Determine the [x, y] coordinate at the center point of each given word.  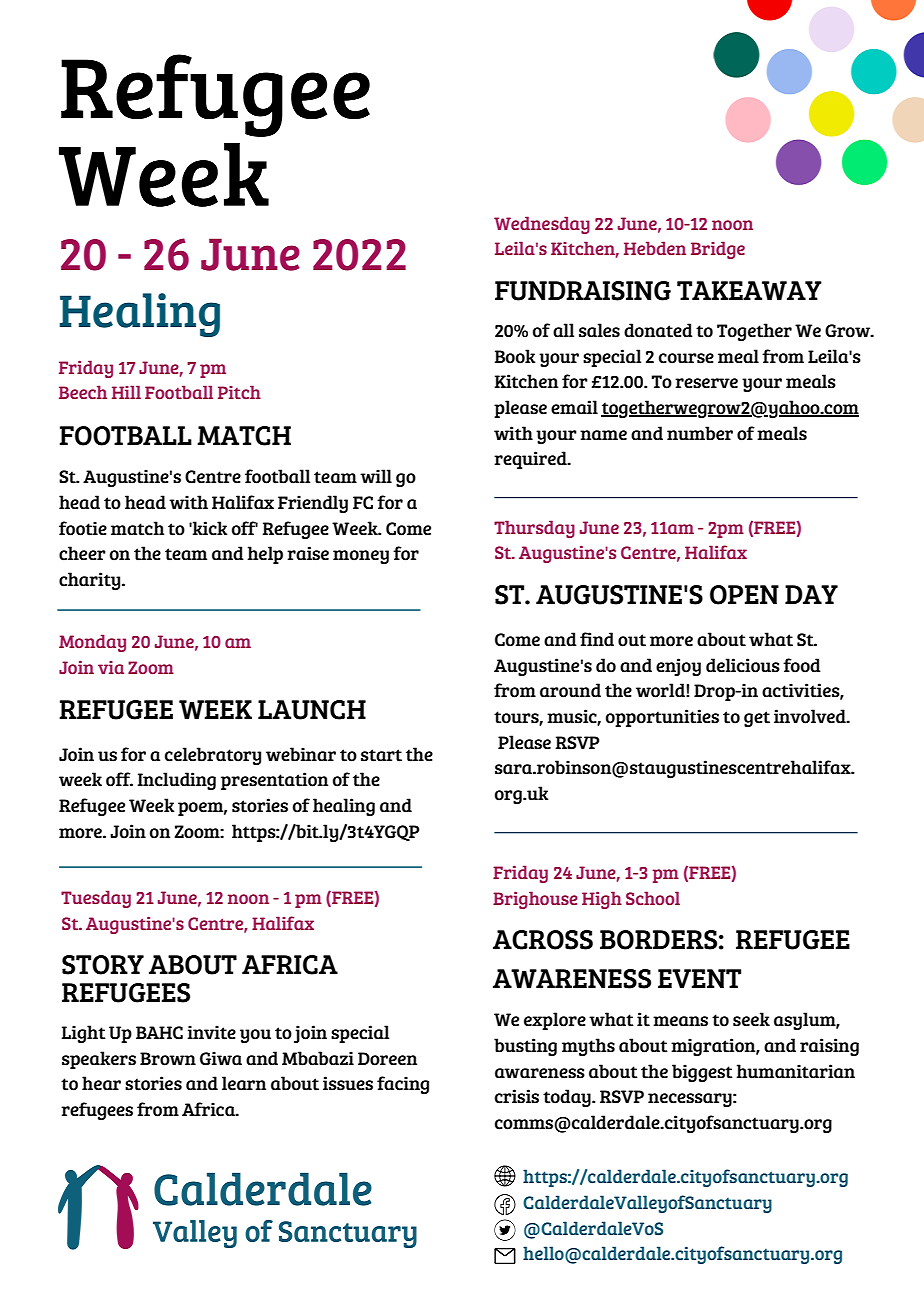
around [570, 690]
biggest [702, 1073]
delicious [743, 665]
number [700, 433]
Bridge [718, 250]
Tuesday [96, 899]
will [376, 476]
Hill [126, 392]
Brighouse [535, 900]
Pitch [239, 392]
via [111, 667]
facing [403, 1085]
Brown [168, 1059]
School [653, 898]
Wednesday [542, 225]
